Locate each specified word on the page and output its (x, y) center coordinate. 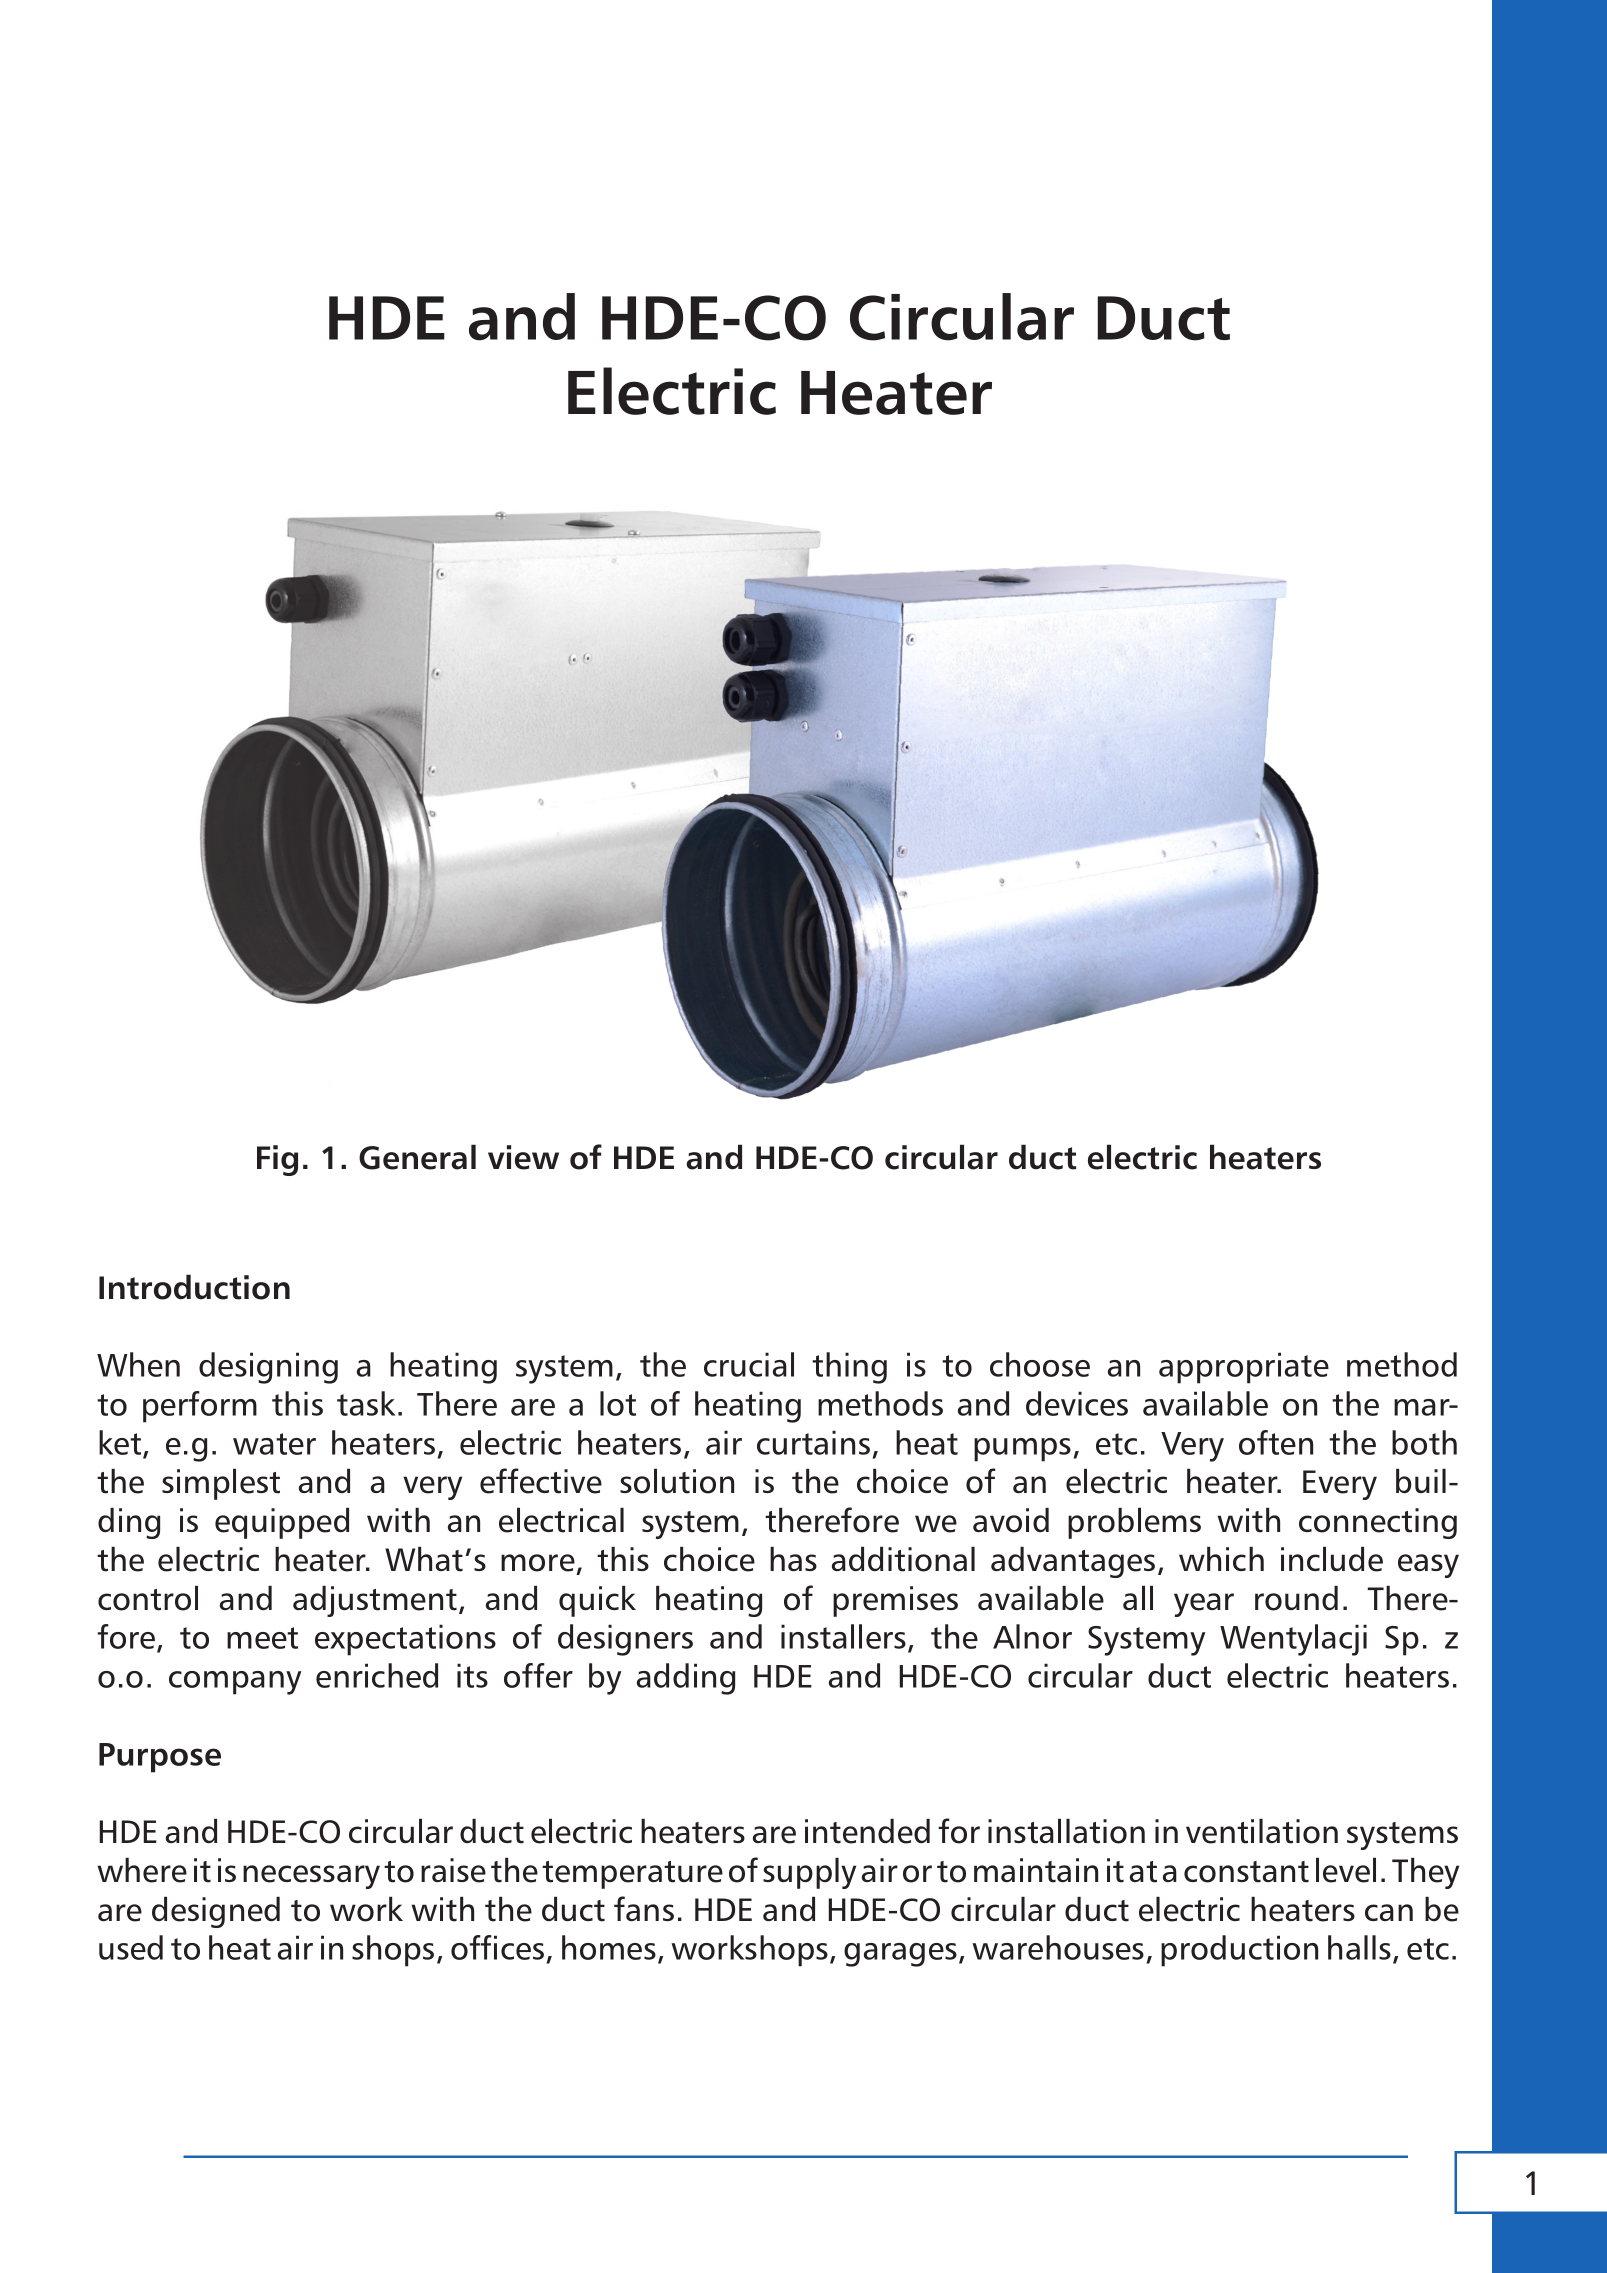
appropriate (1244, 1368)
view (523, 1157)
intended (867, 1831)
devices (1077, 1403)
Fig (277, 1160)
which (1221, 1559)
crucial (749, 1364)
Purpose (160, 1758)
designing (268, 1368)
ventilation (1262, 1831)
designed (216, 1912)
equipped (282, 1523)
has (793, 1559)
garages (900, 1955)
